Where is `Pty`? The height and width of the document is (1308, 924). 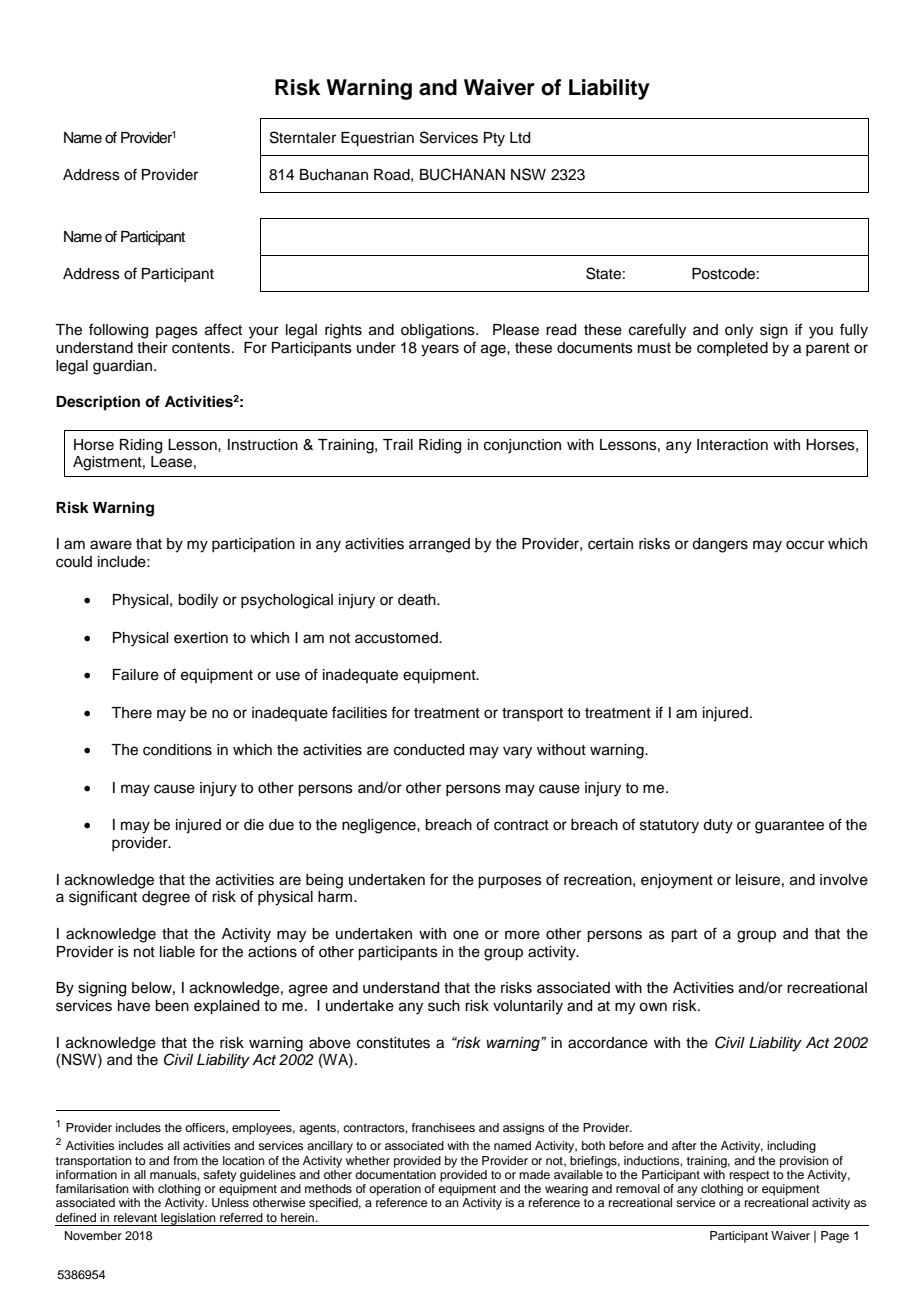 Pty is located at coordinates (494, 139).
